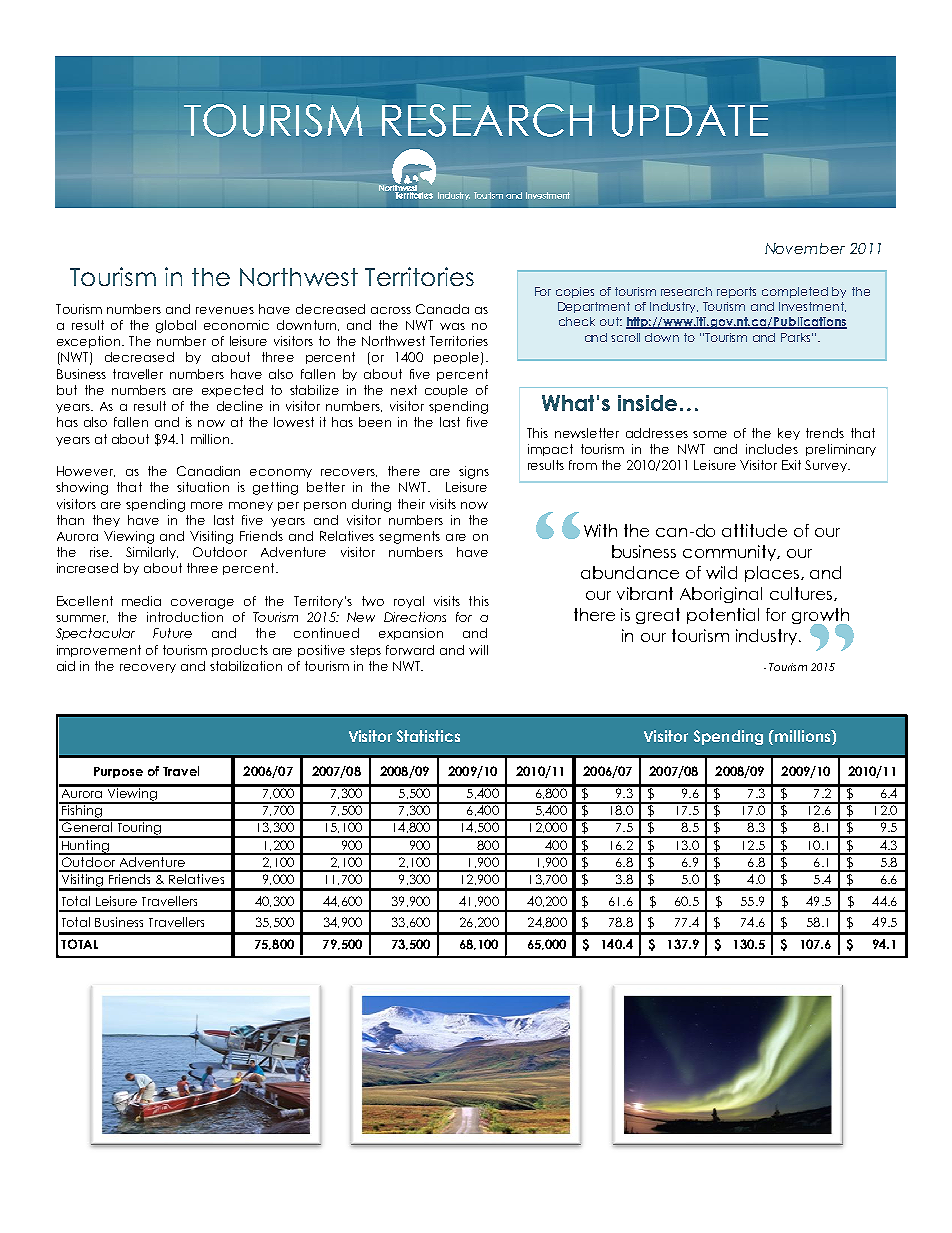  Describe the element at coordinates (805, 248) in the screenshot. I see `November` at that location.
